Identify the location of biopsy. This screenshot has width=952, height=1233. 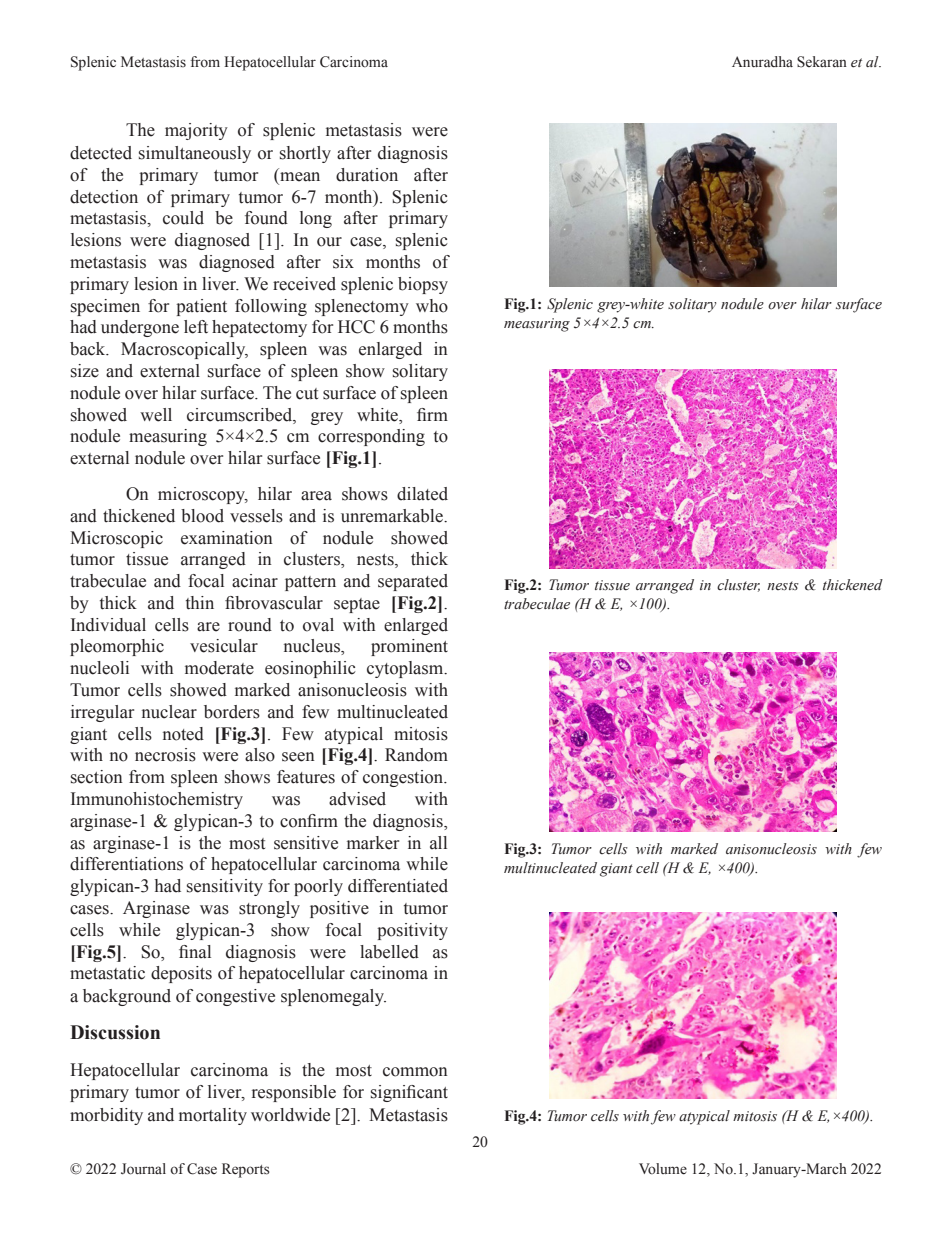
(423, 285).
